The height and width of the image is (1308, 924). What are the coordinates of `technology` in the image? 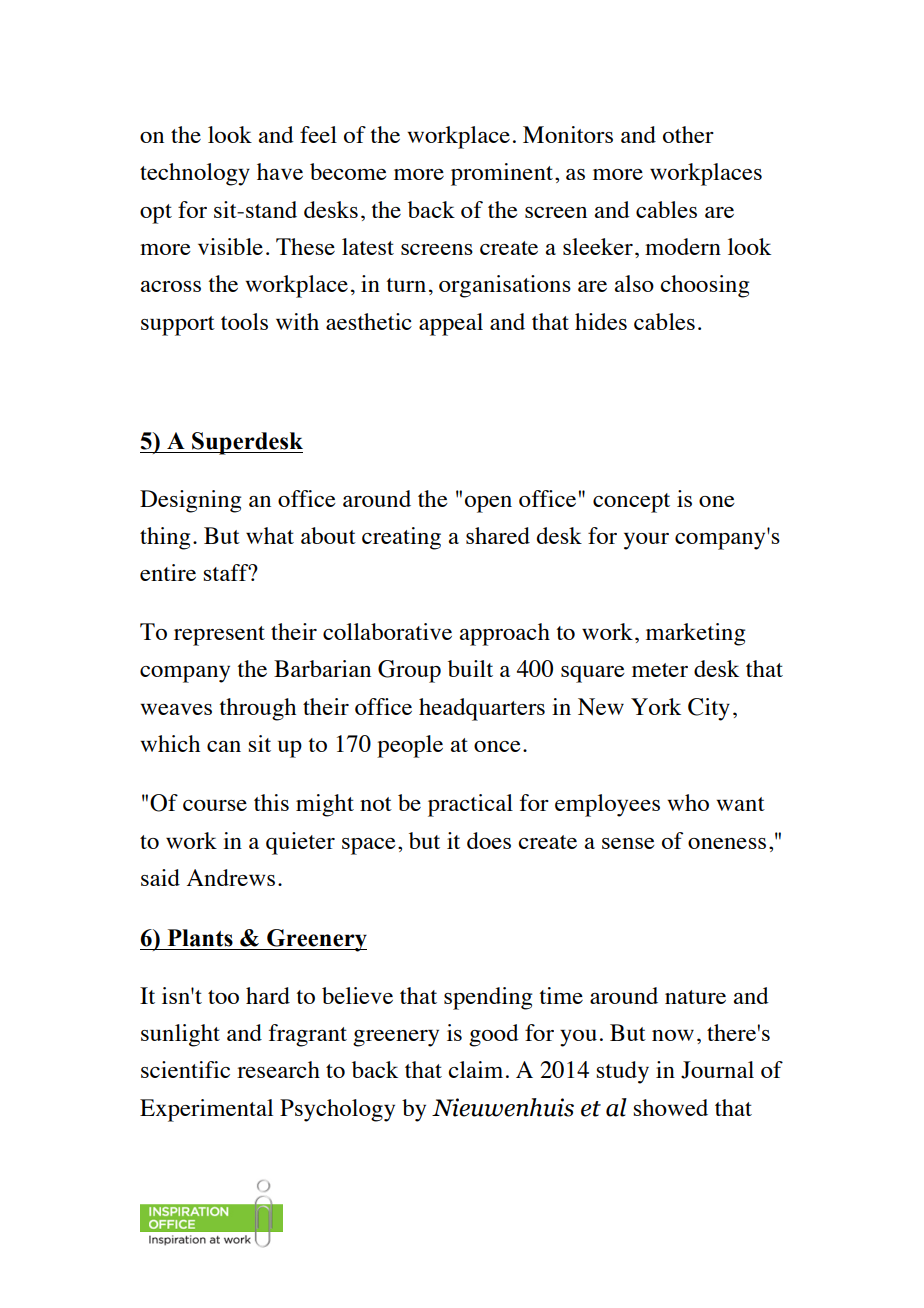 It's located at (195, 174).
